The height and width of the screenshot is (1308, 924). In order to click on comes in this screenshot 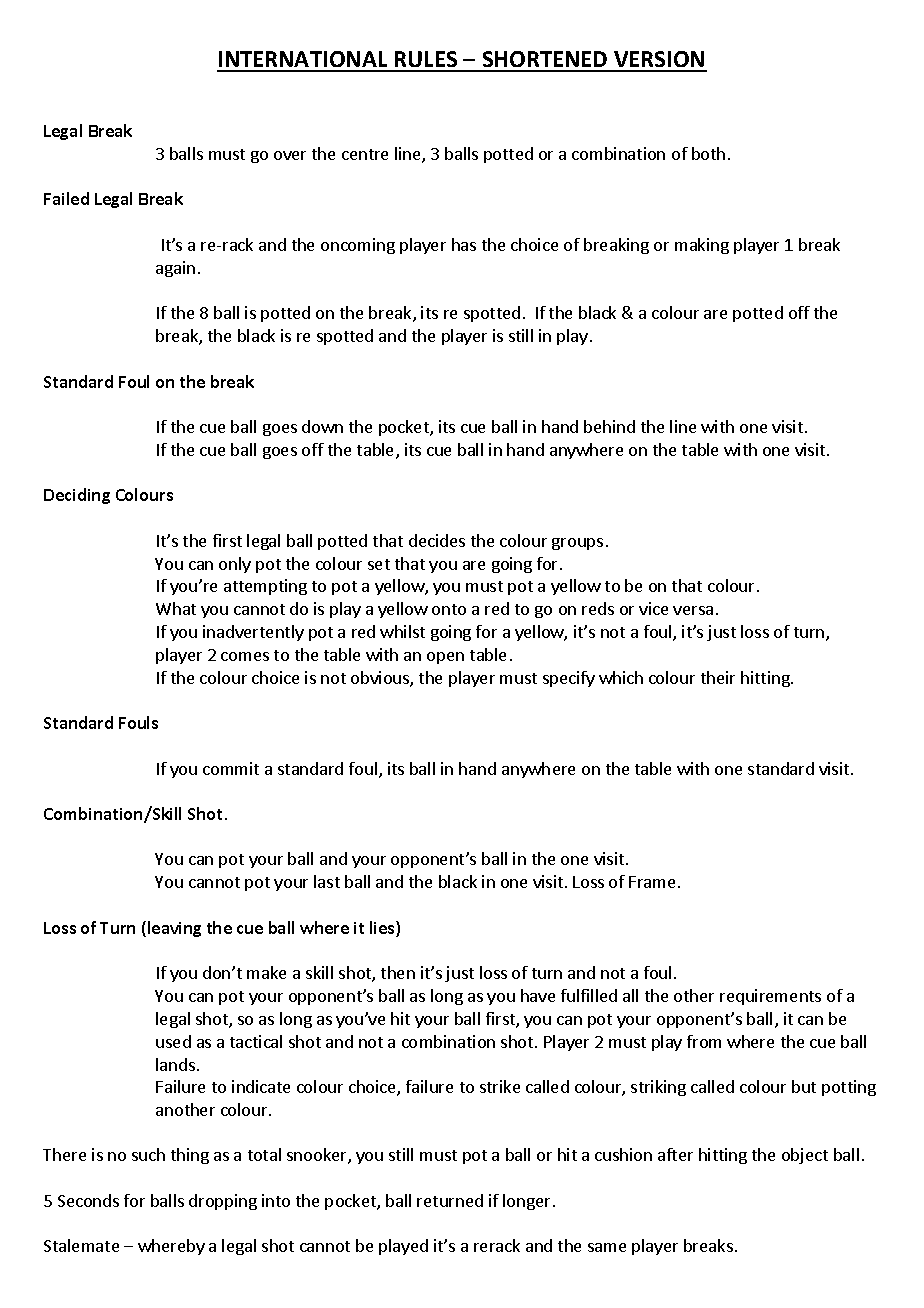, I will do `click(245, 656)`.
